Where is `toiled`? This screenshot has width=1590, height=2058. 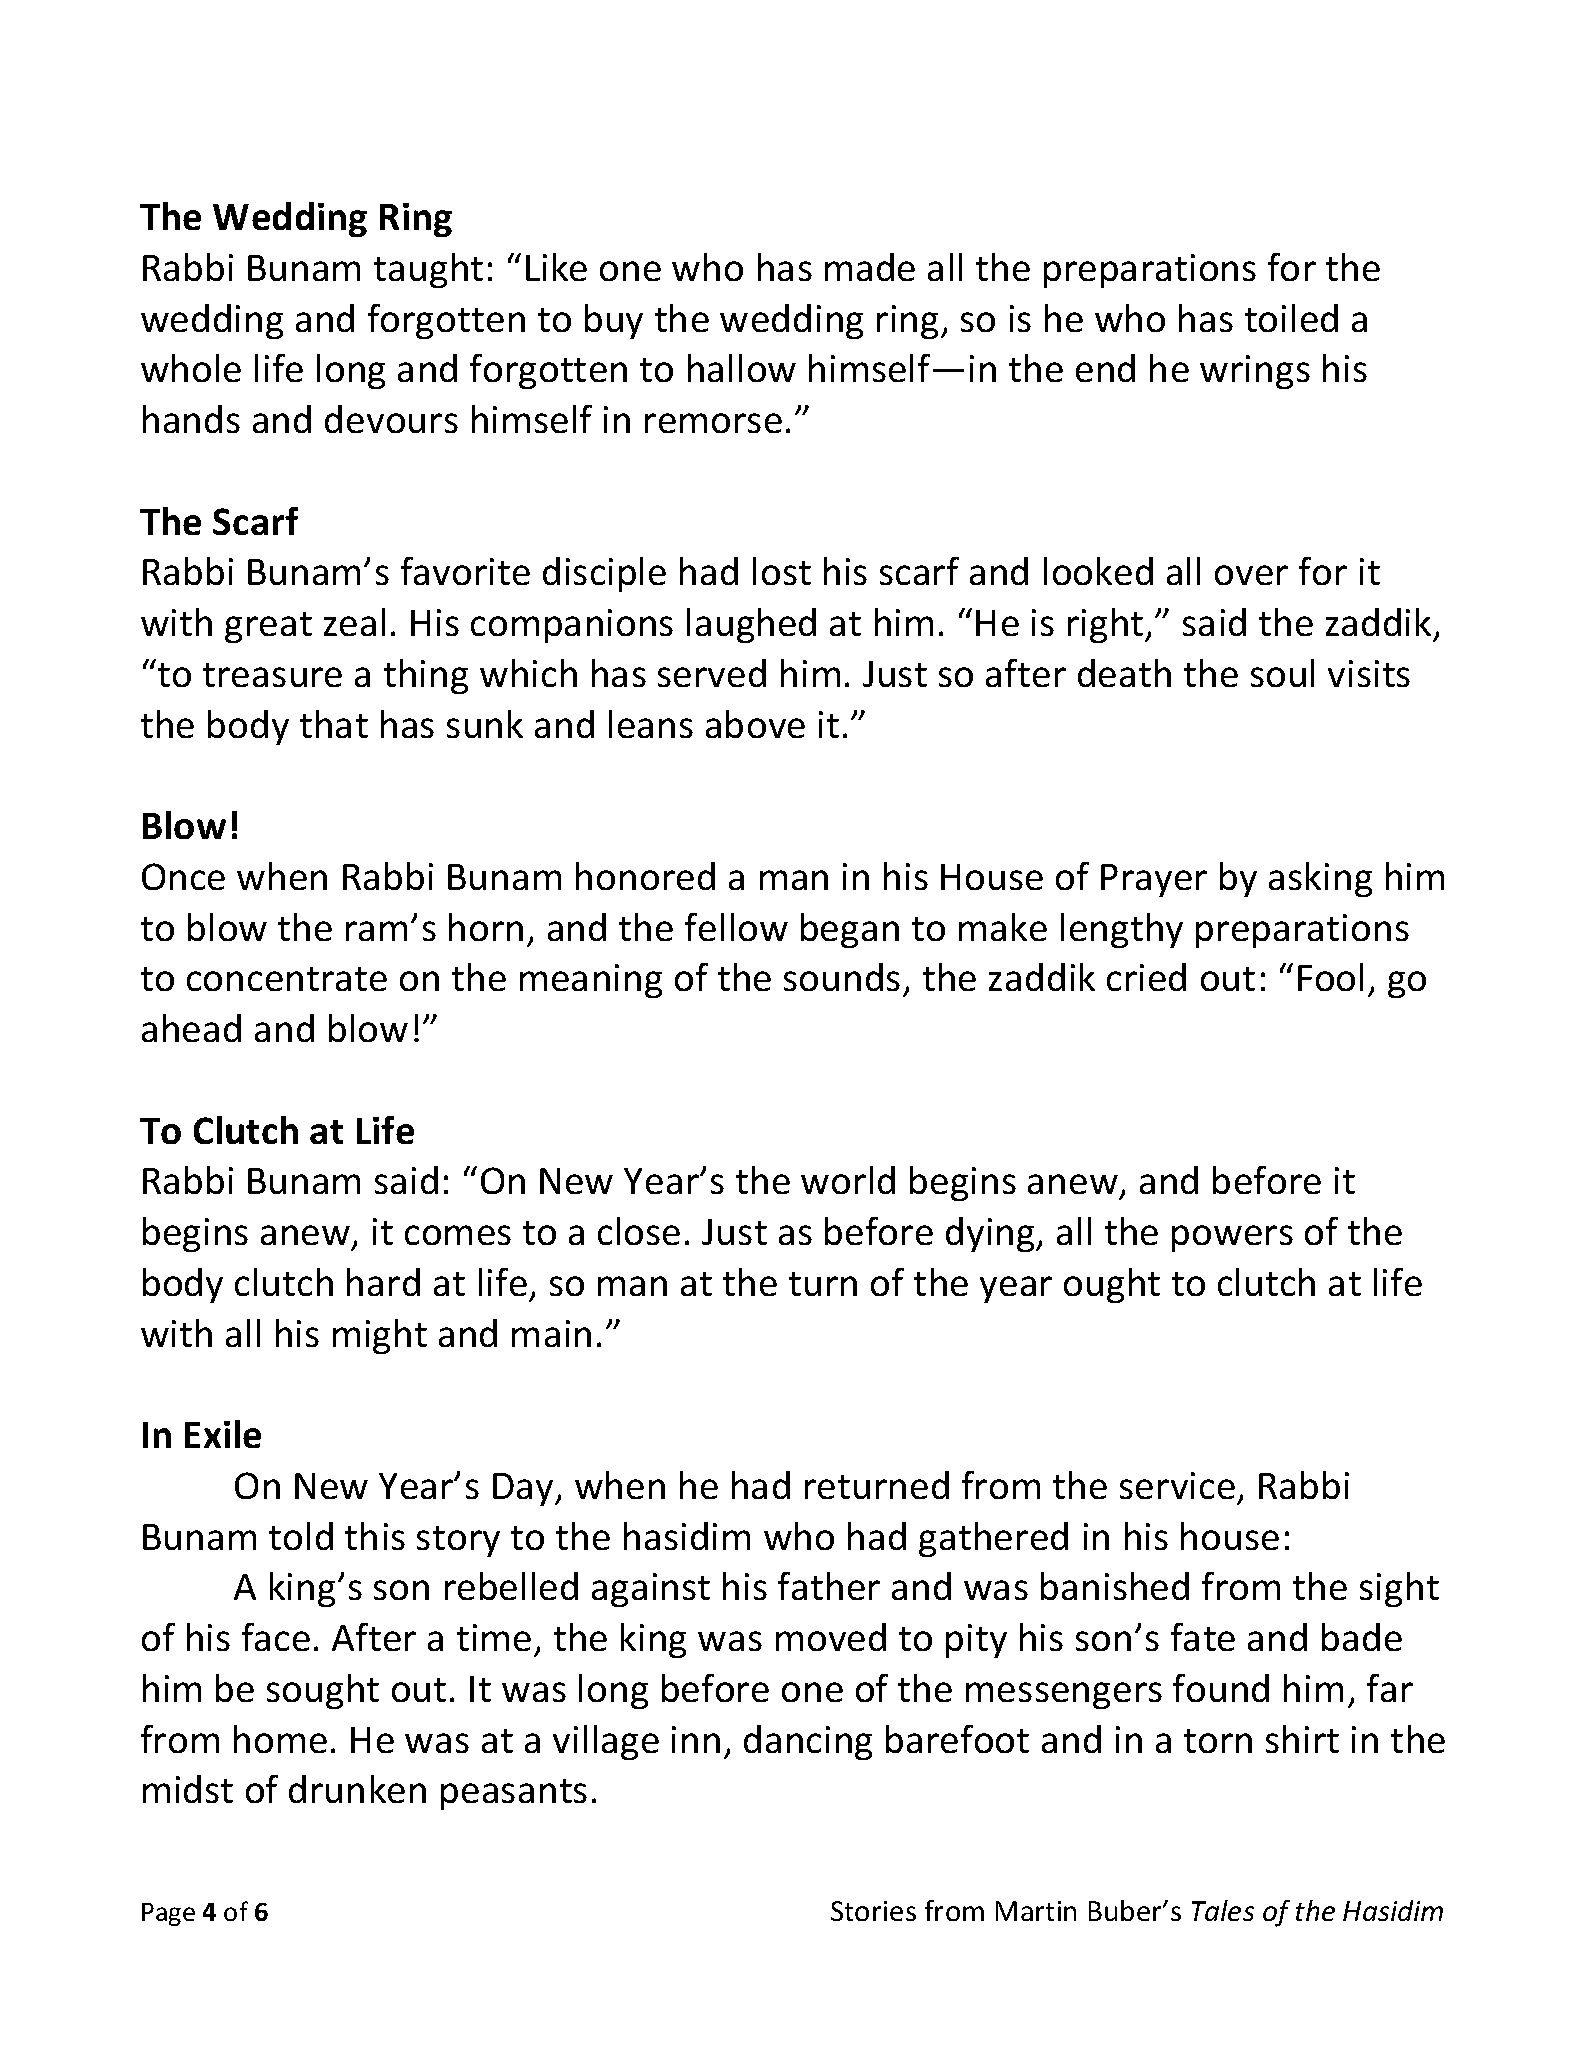 toiled is located at coordinates (1291, 318).
